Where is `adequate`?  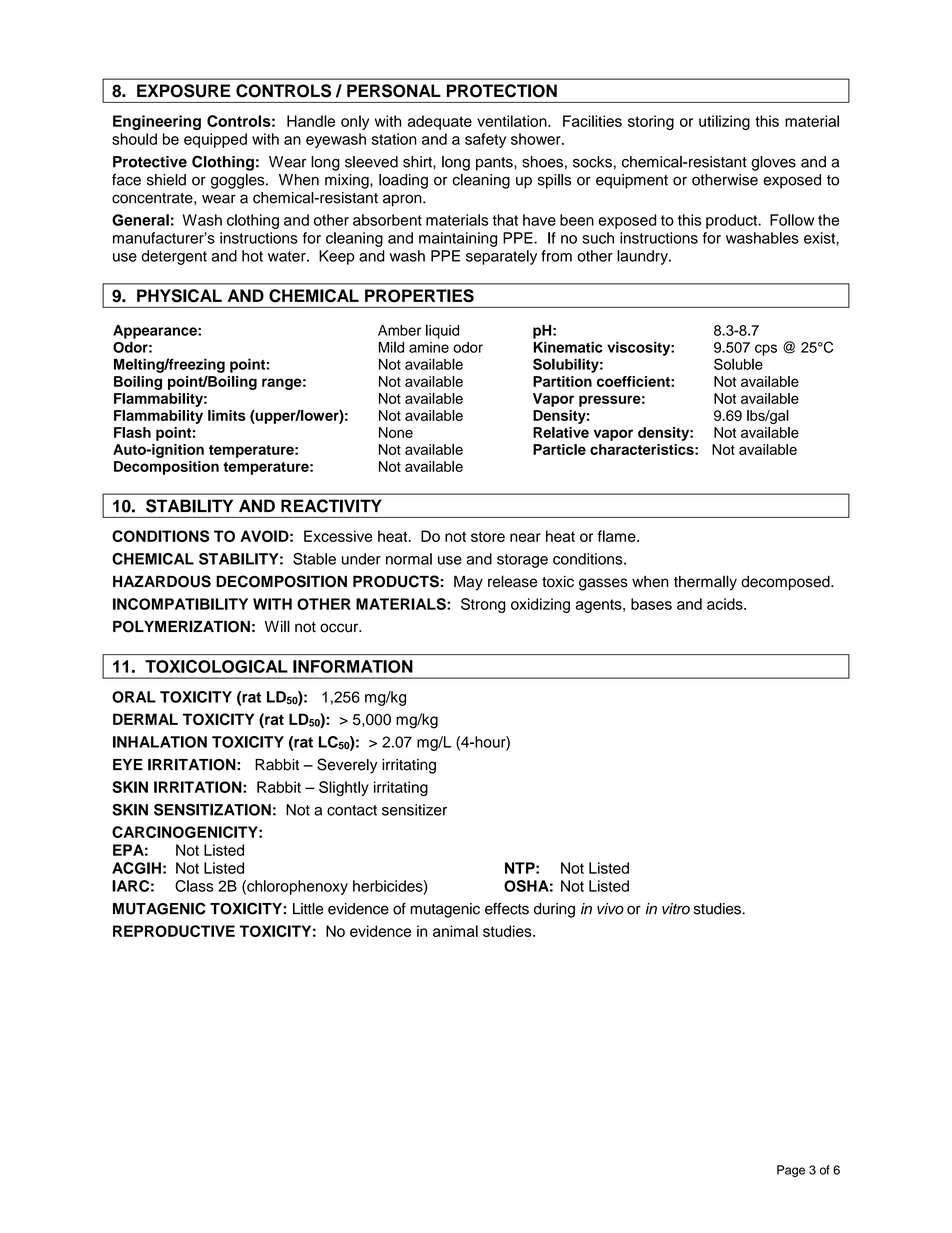 adequate is located at coordinates (440, 122).
